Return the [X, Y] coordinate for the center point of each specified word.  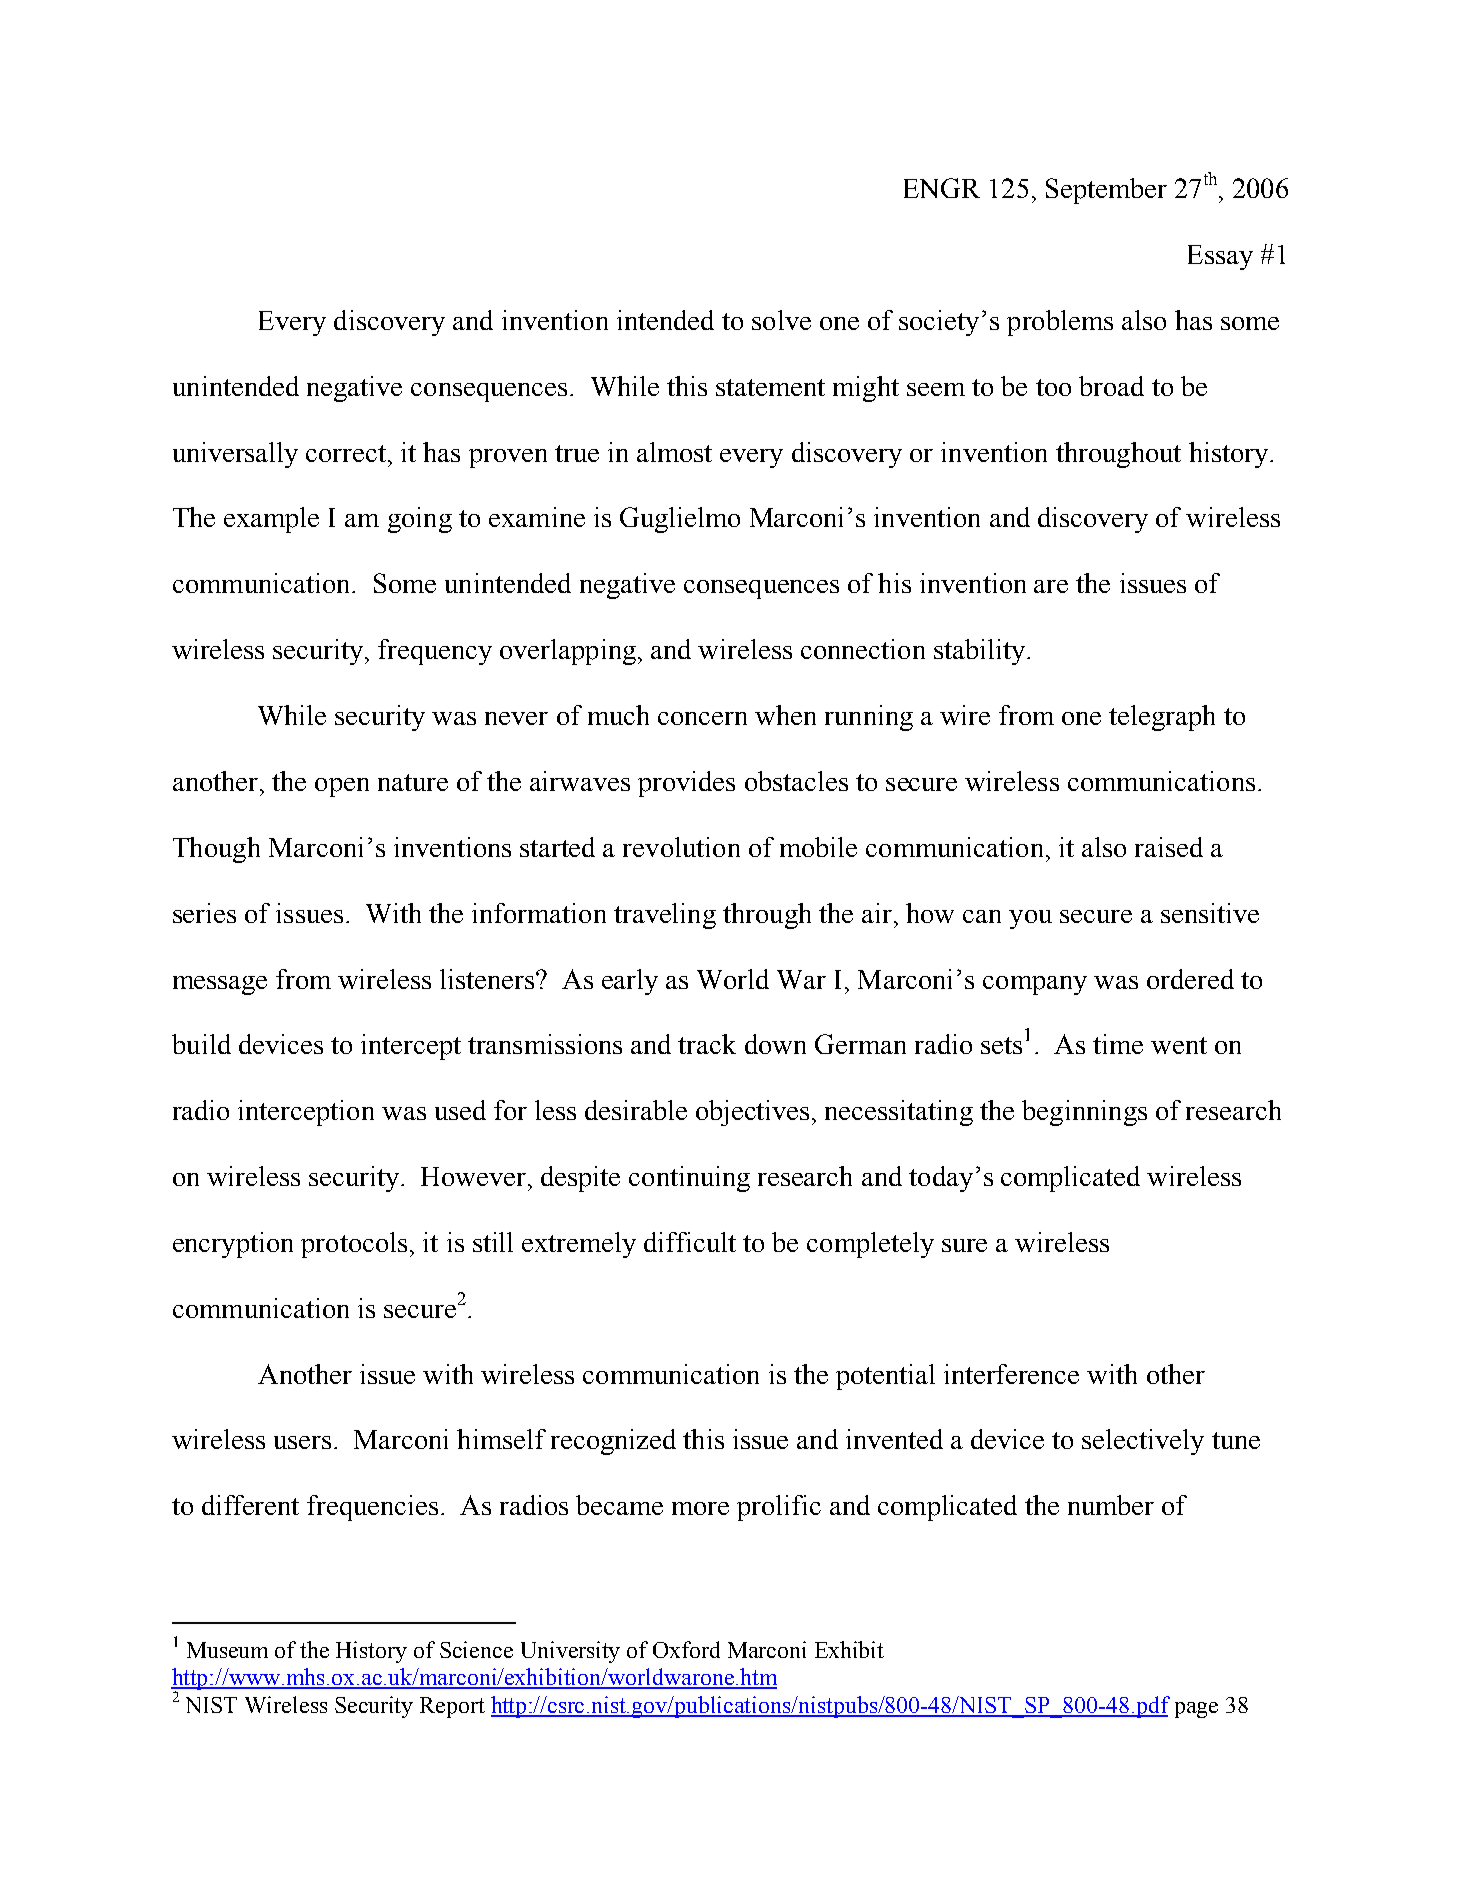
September [1106, 191]
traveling [665, 916]
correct [346, 453]
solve [781, 320]
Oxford [686, 1649]
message [220, 985]
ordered [1190, 979]
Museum [227, 1650]
